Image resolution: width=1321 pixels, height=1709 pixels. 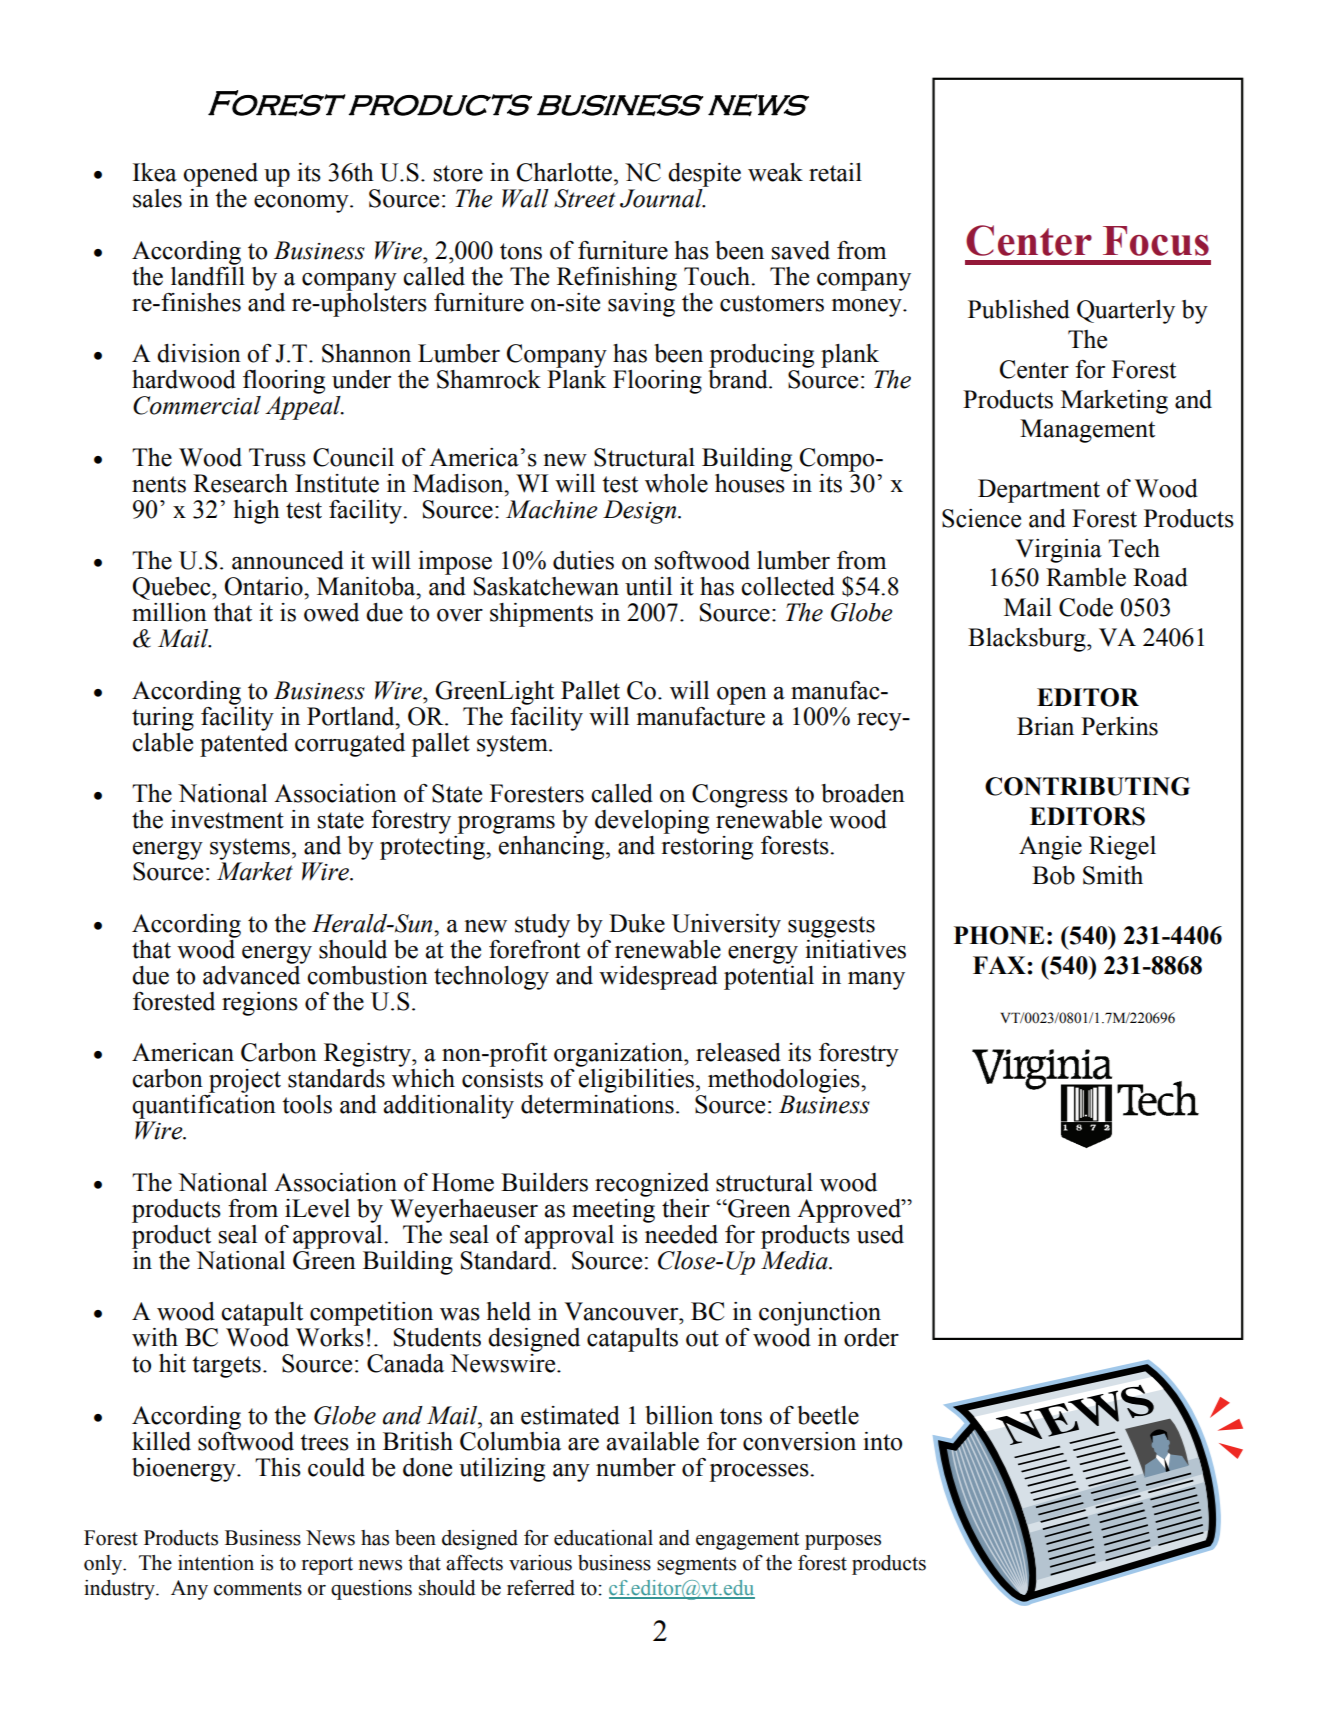 I want to click on economy, so click(x=302, y=204).
